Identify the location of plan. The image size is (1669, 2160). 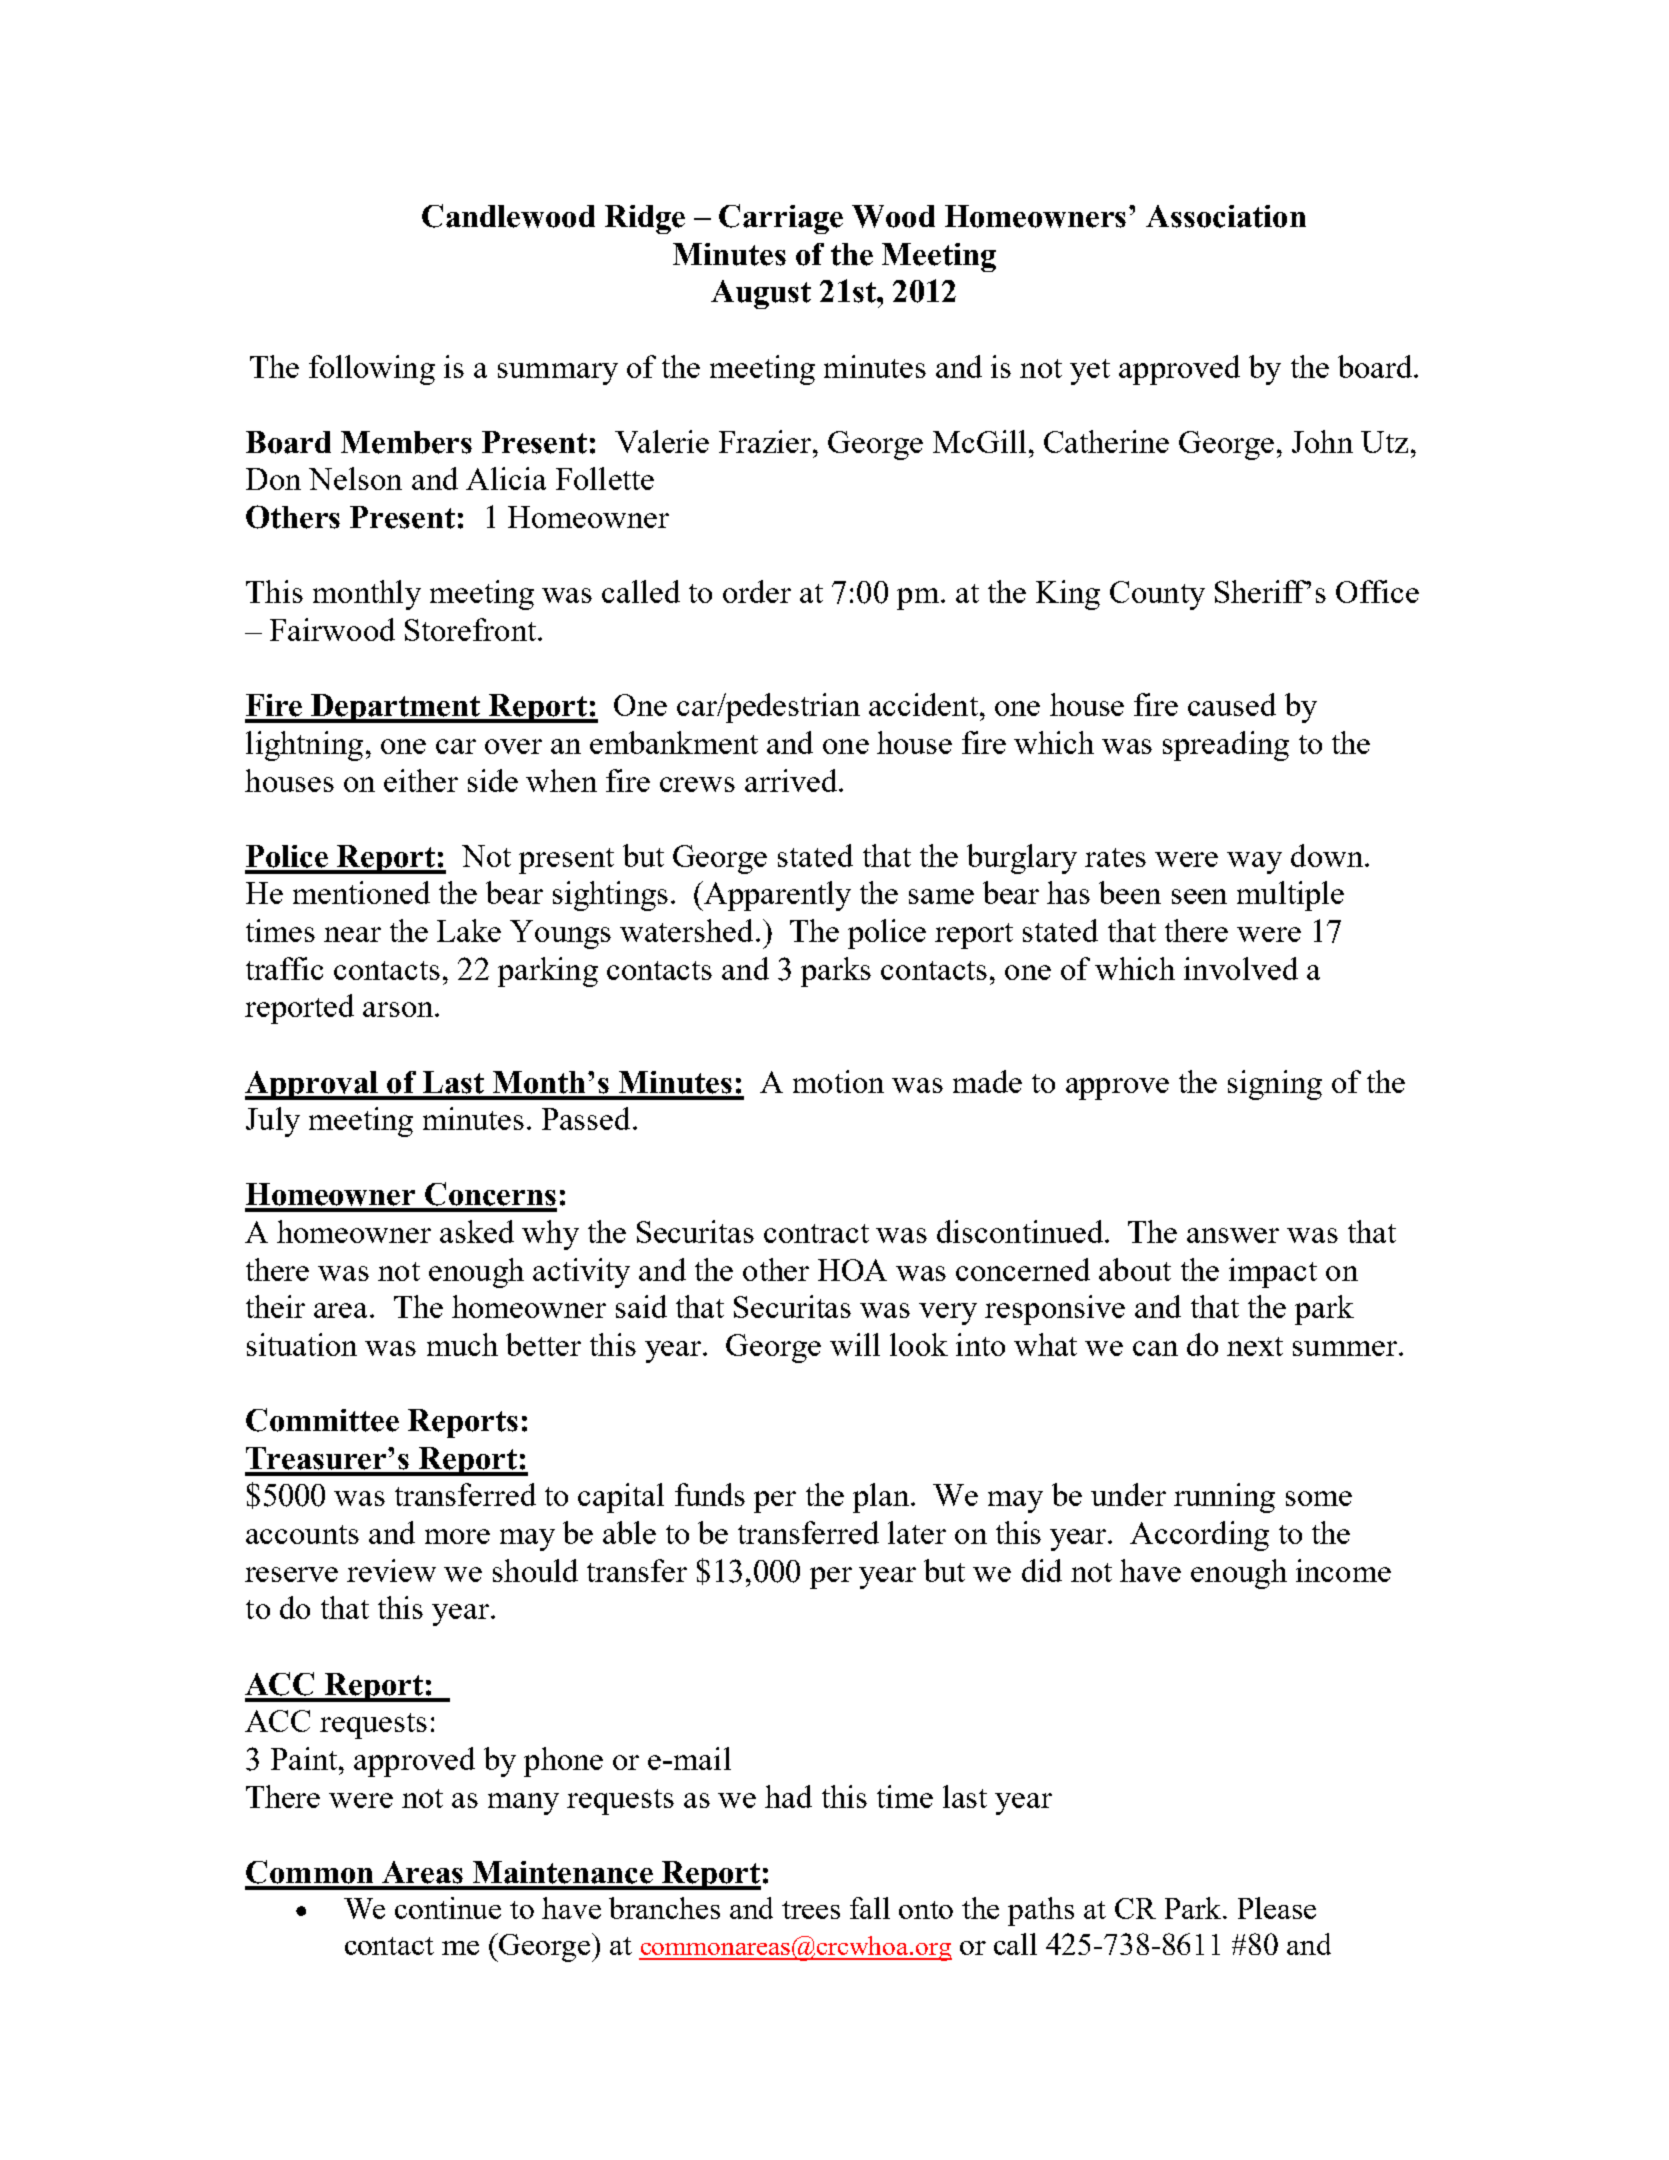
(882, 1498).
